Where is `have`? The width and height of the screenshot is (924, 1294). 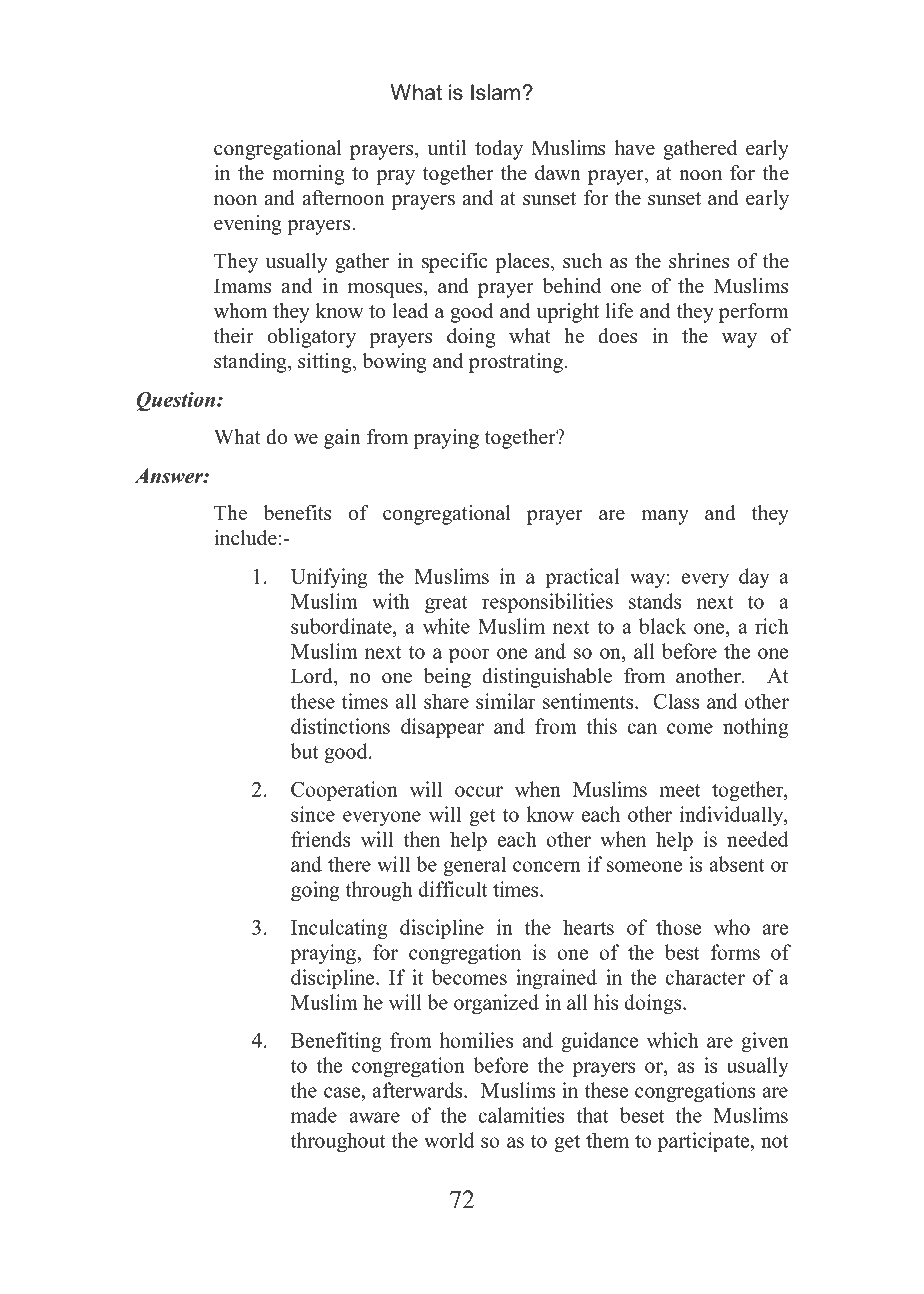
have is located at coordinates (635, 148).
